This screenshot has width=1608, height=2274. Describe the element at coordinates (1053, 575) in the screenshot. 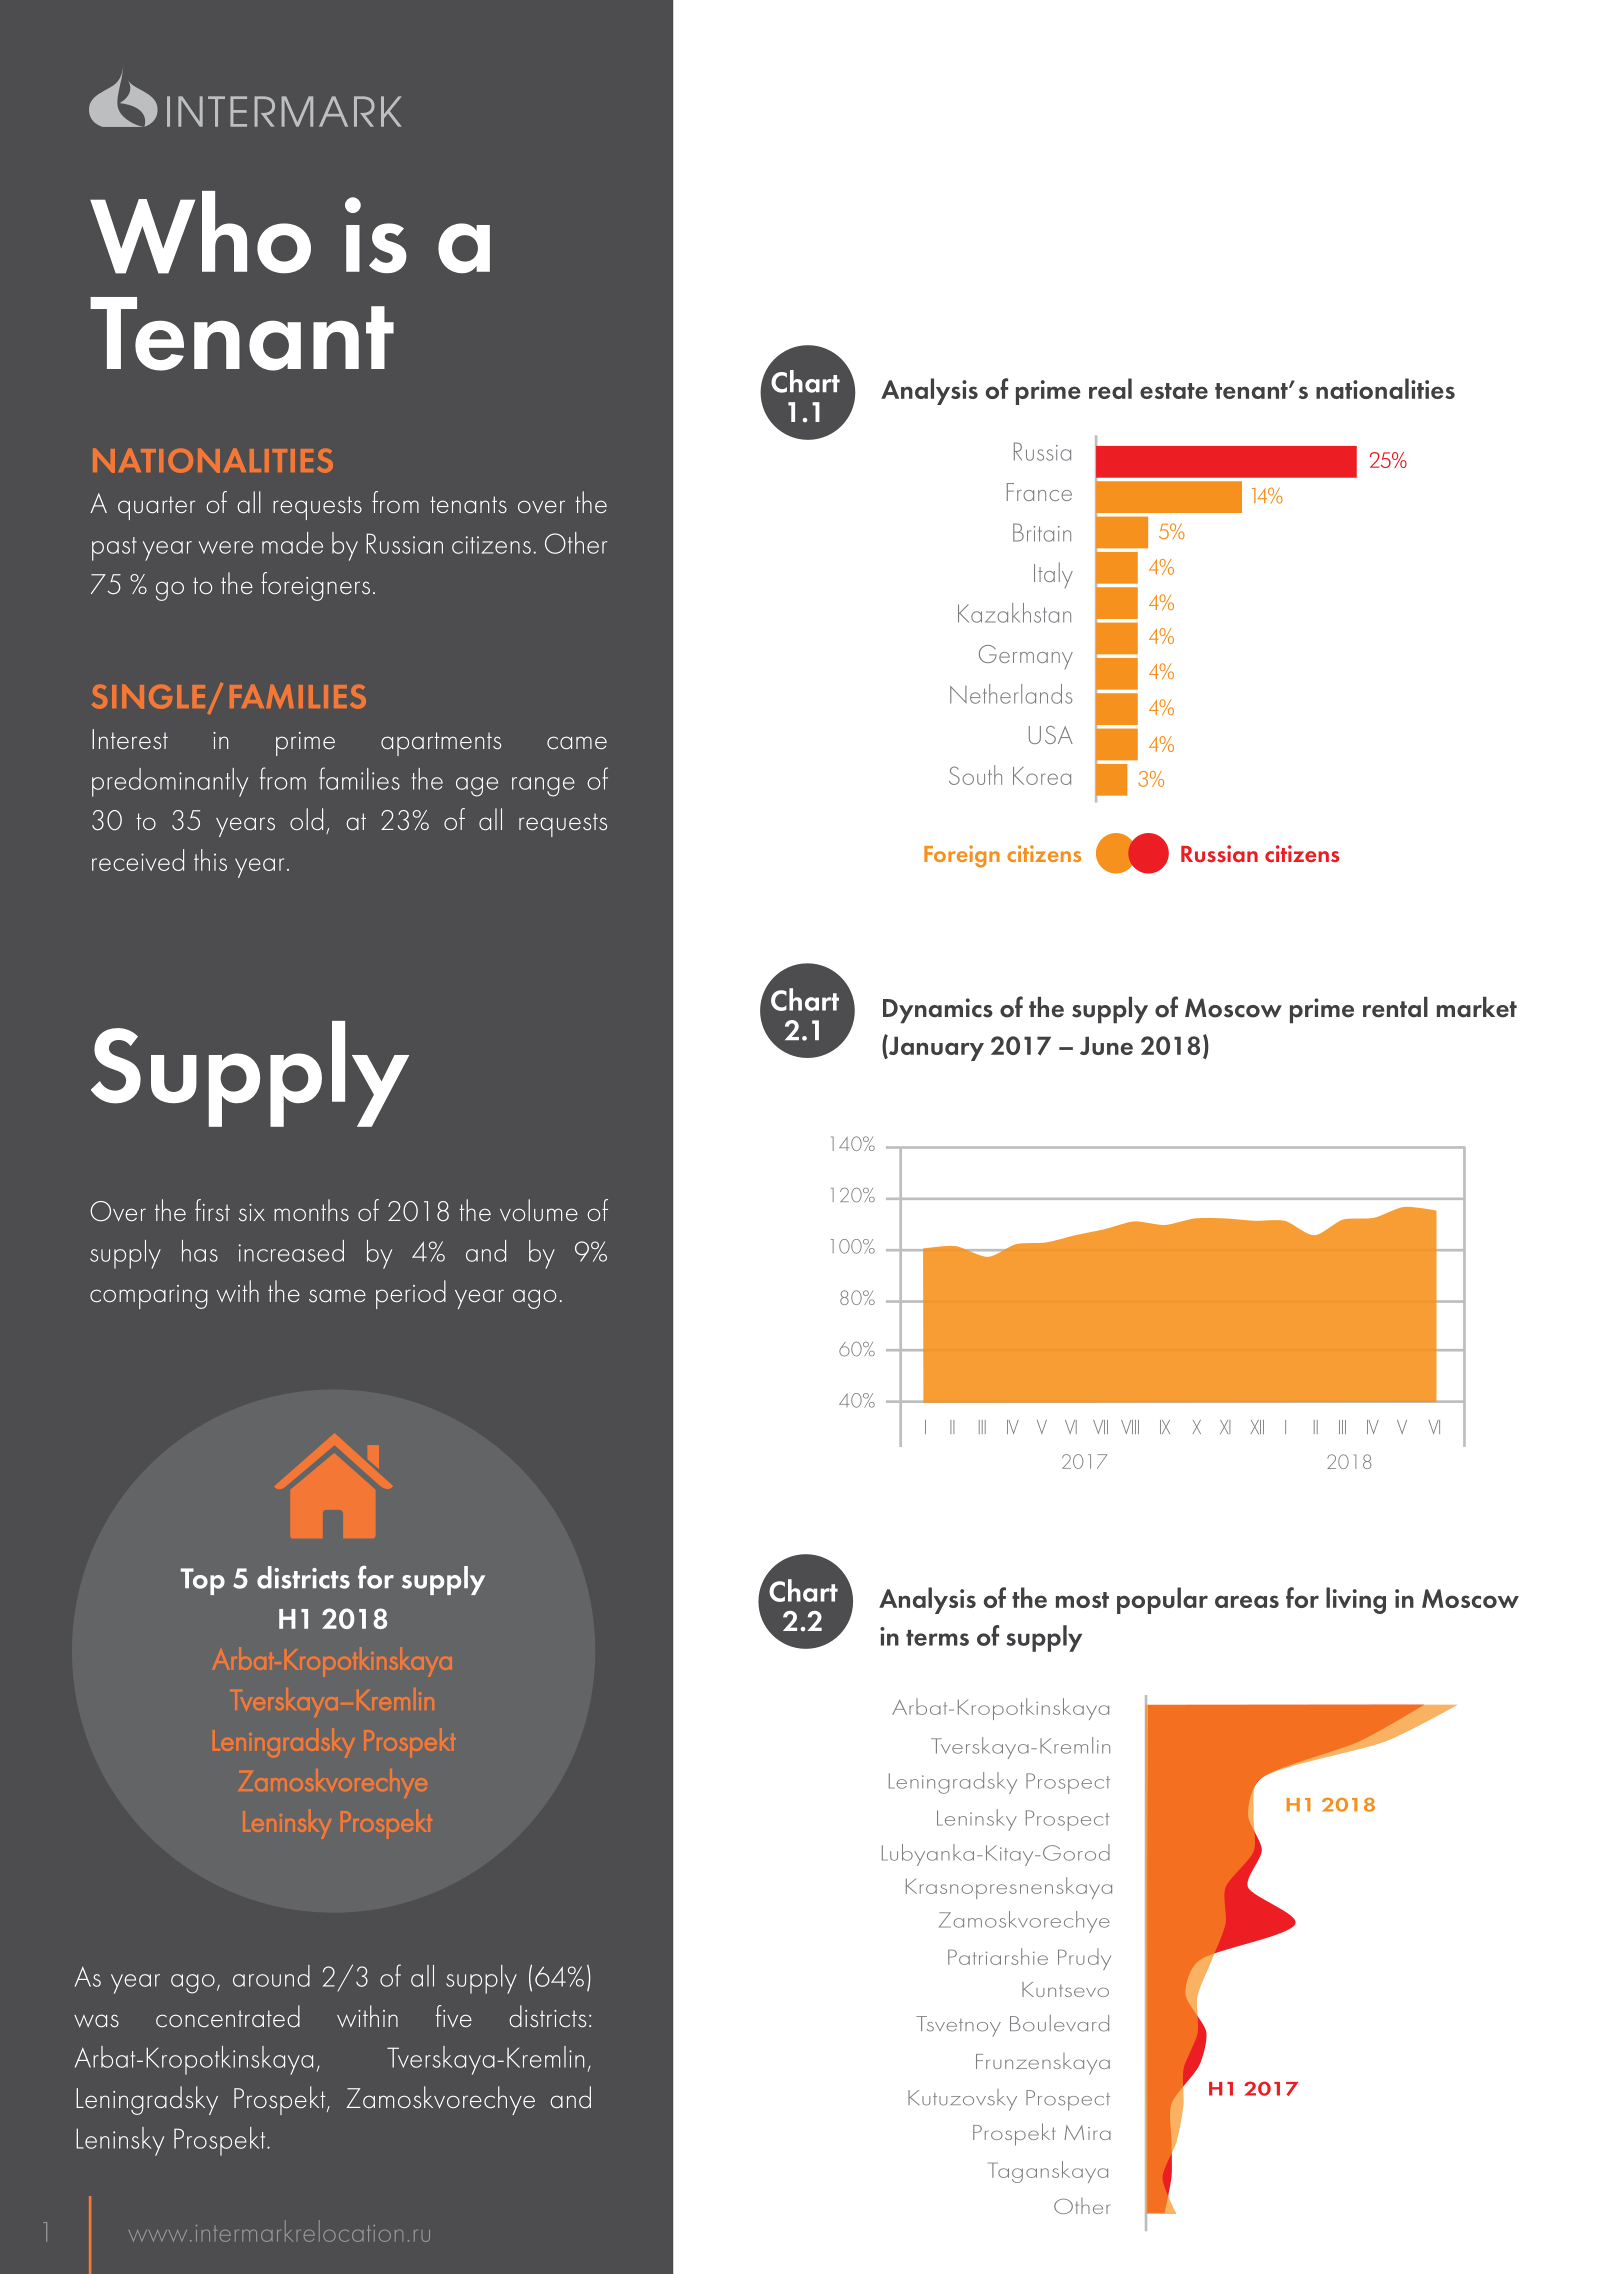

I see `Italy` at that location.
